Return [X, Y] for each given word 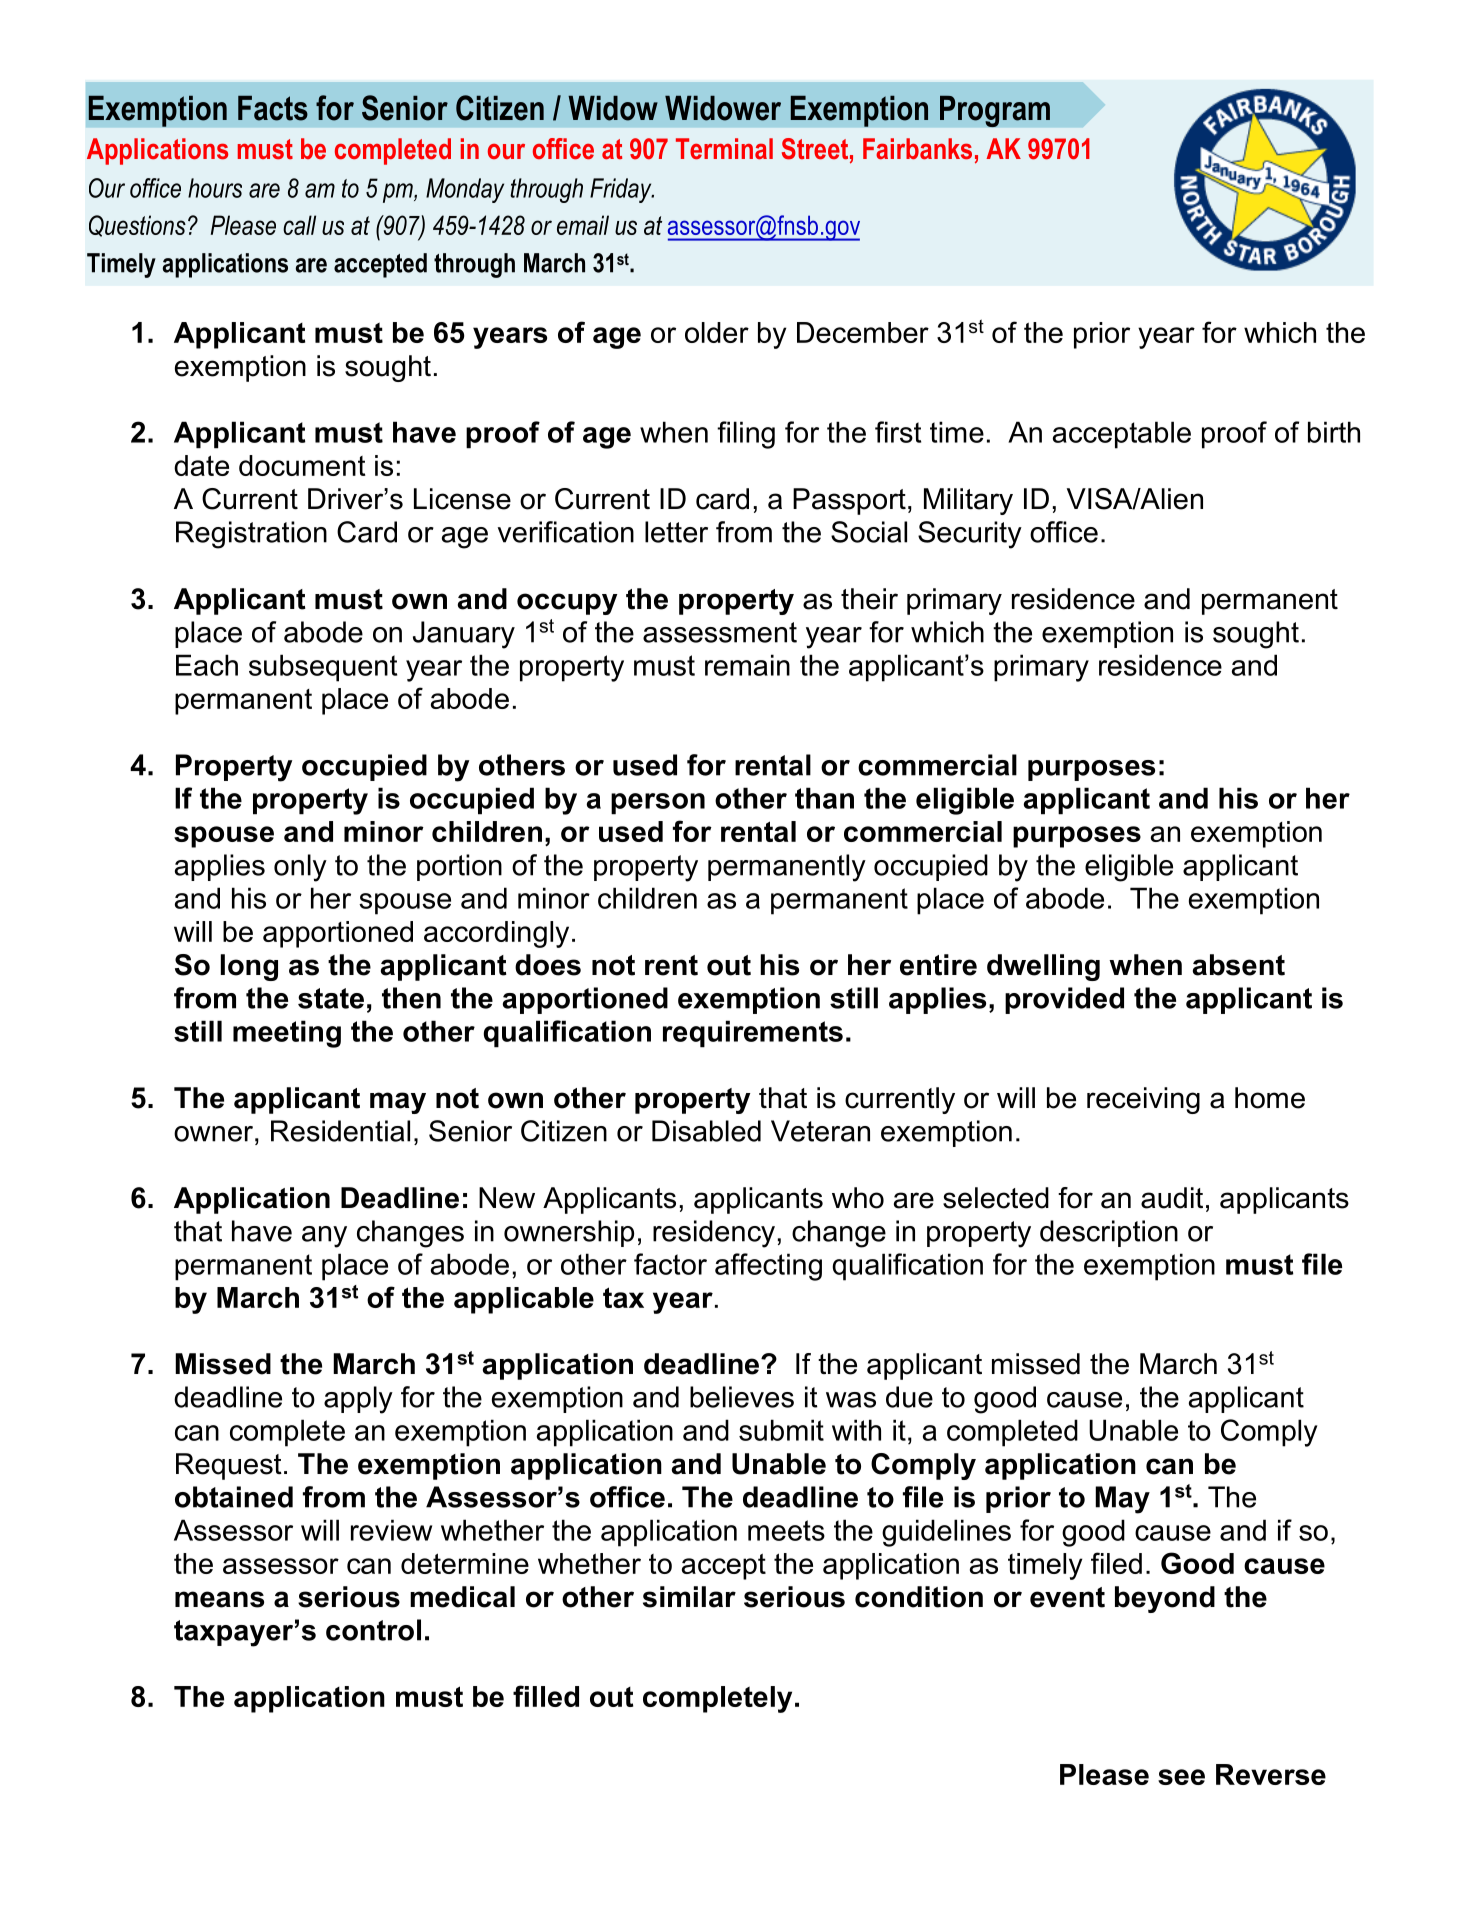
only [300, 868]
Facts [273, 108]
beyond [1165, 1599]
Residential [340, 1131]
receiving [1143, 1100]
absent [1239, 965]
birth [1334, 432]
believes [742, 1397]
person [658, 804]
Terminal [724, 149]
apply [358, 1400]
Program [995, 111]
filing [746, 435]
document [302, 465]
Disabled [706, 1131]
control [373, 1630]
